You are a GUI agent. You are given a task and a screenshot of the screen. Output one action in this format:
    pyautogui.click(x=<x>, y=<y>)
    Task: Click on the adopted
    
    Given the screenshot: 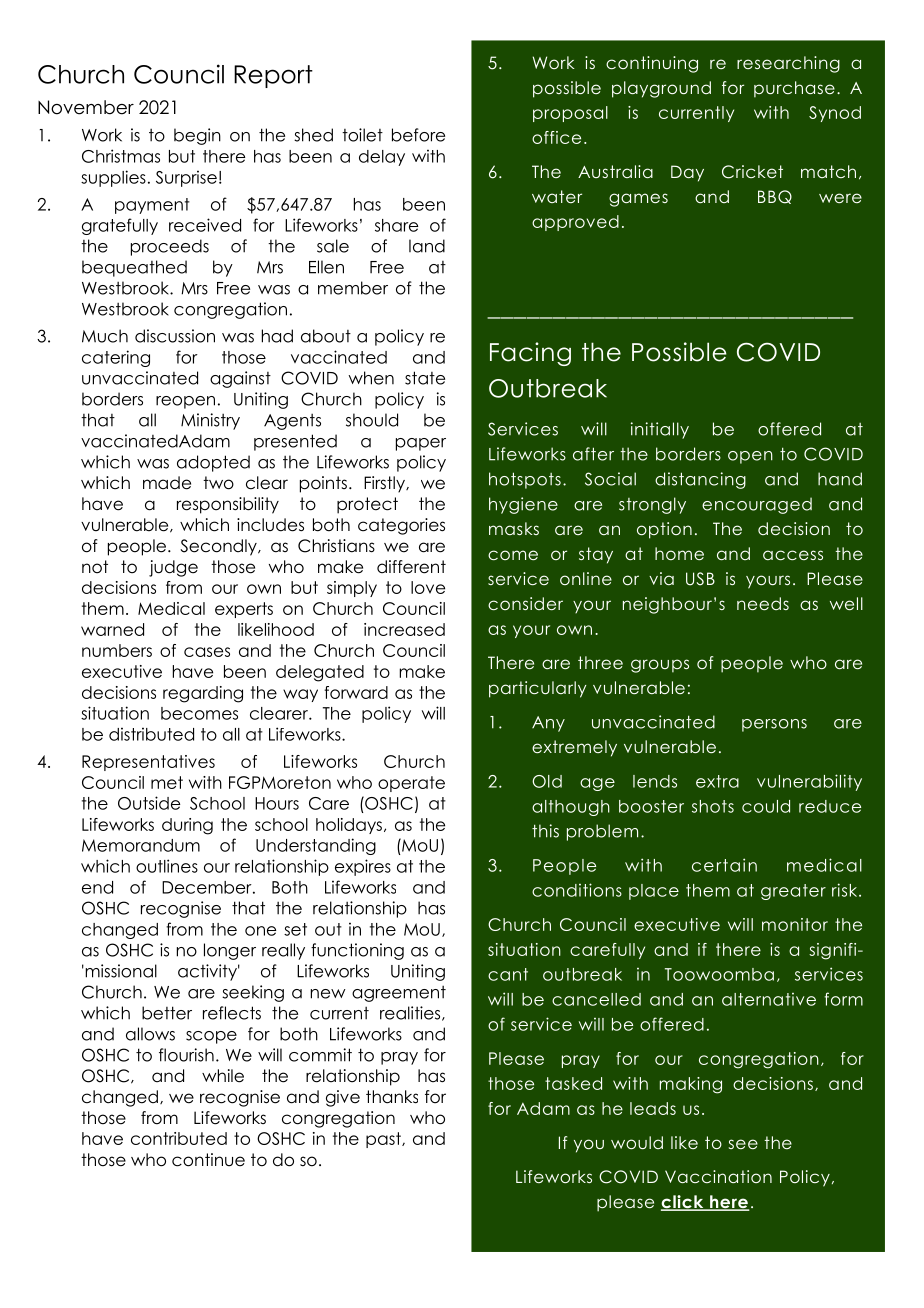 What is the action you would take?
    pyautogui.click(x=213, y=463)
